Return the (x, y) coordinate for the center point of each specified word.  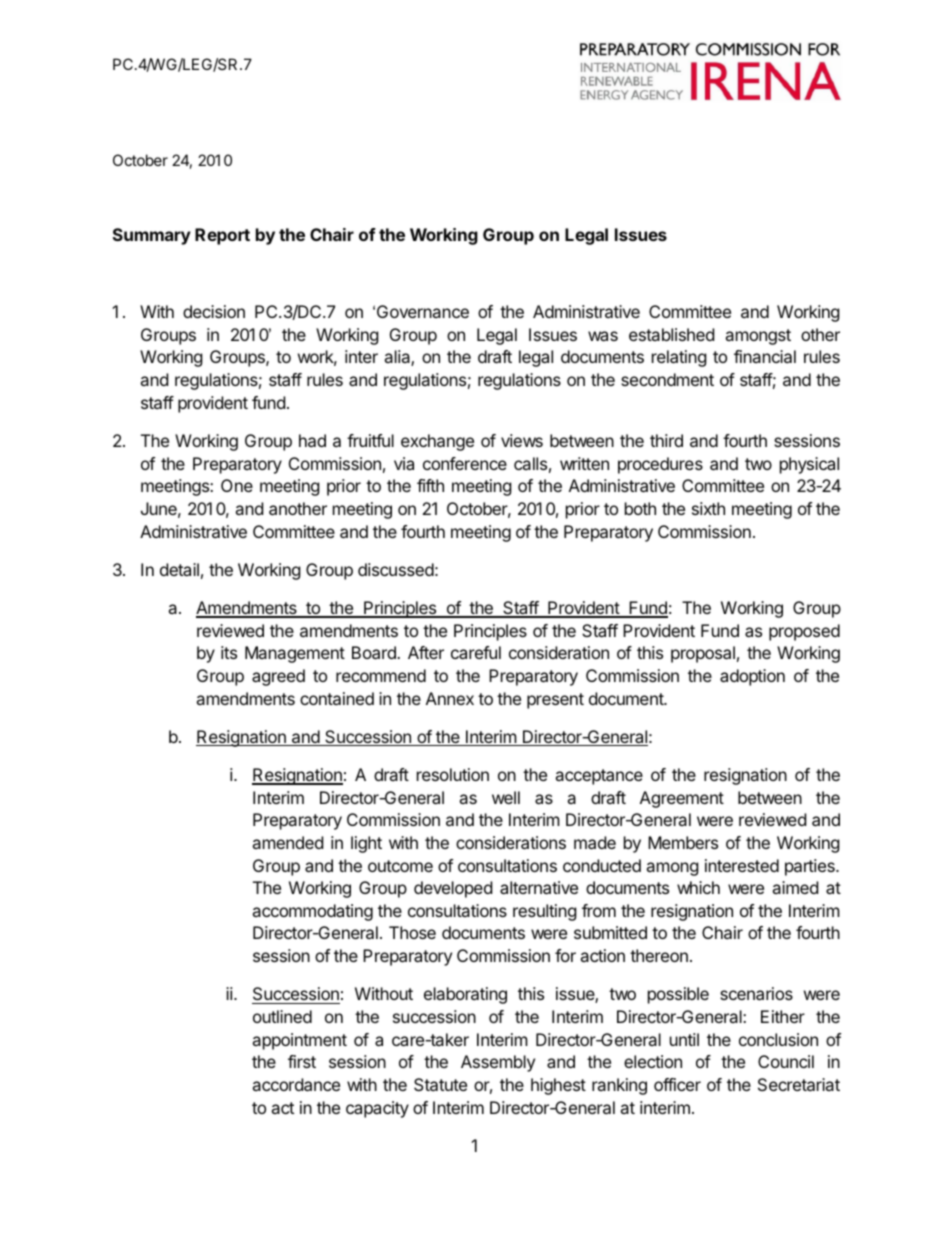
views (522, 440)
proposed (804, 632)
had (312, 440)
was (603, 336)
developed (453, 889)
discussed (396, 569)
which (698, 887)
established (671, 334)
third (666, 440)
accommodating (312, 912)
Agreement (682, 799)
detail (179, 569)
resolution (453, 774)
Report (222, 236)
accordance (296, 1084)
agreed (278, 677)
